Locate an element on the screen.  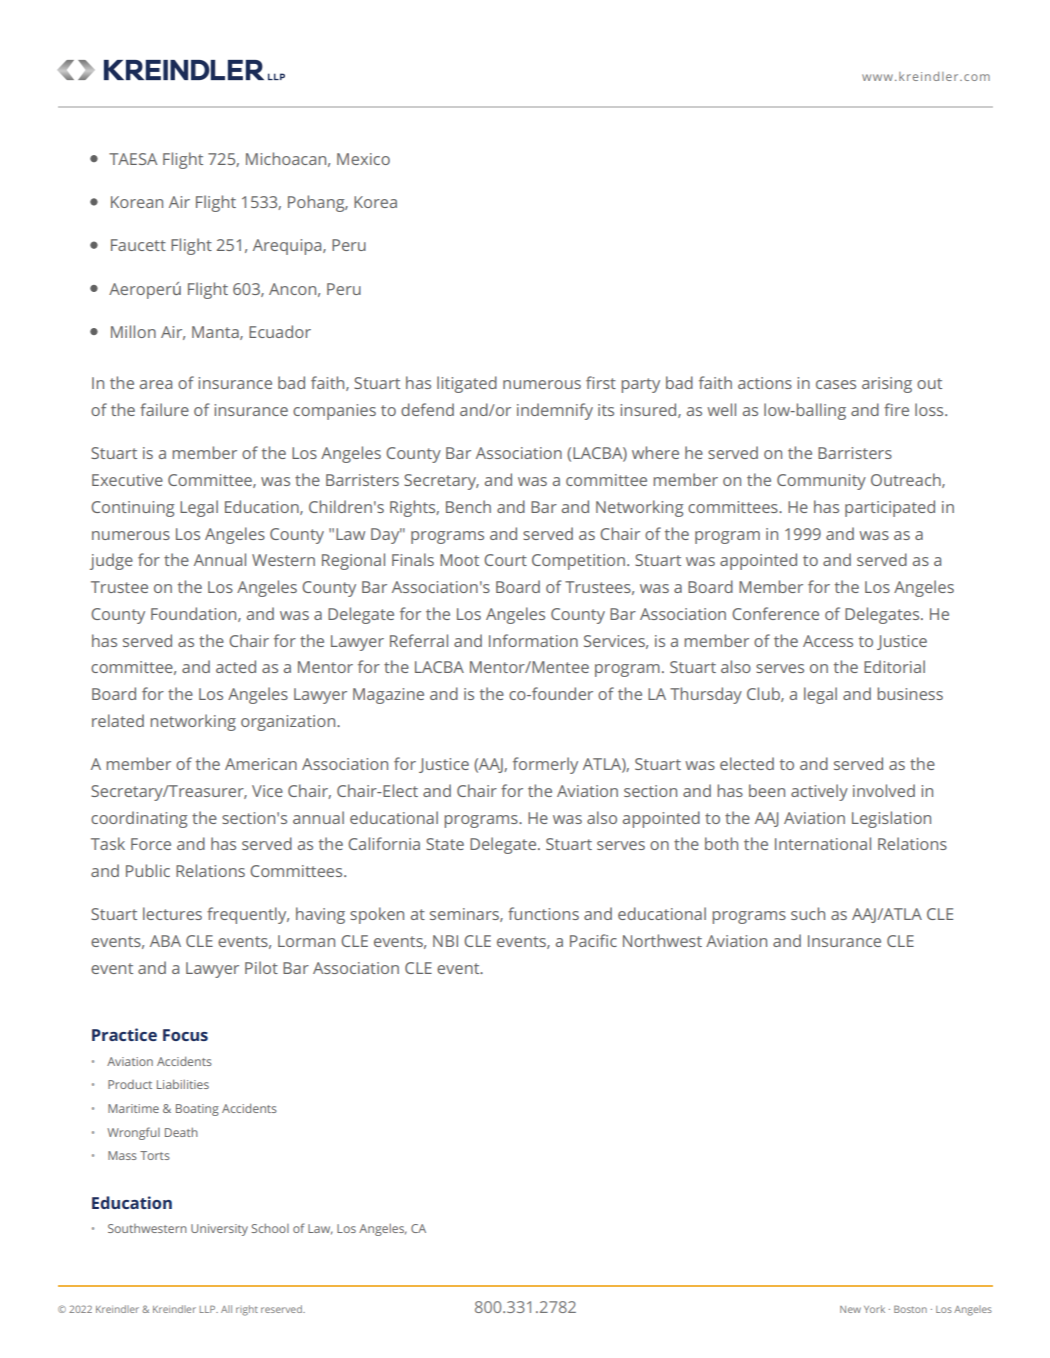
lectures is located at coordinates (172, 913).
